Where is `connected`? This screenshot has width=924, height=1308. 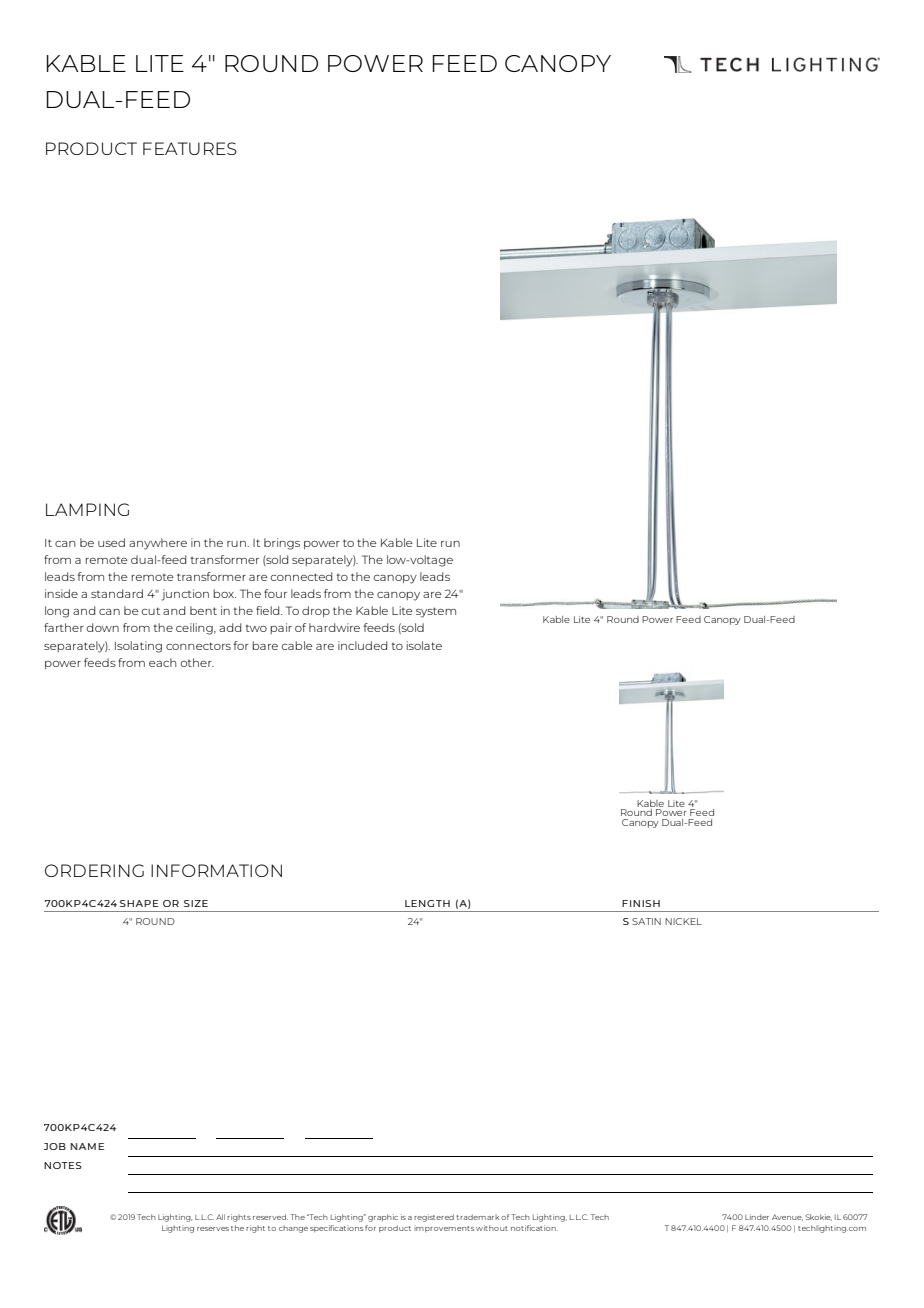
connected is located at coordinates (301, 576).
